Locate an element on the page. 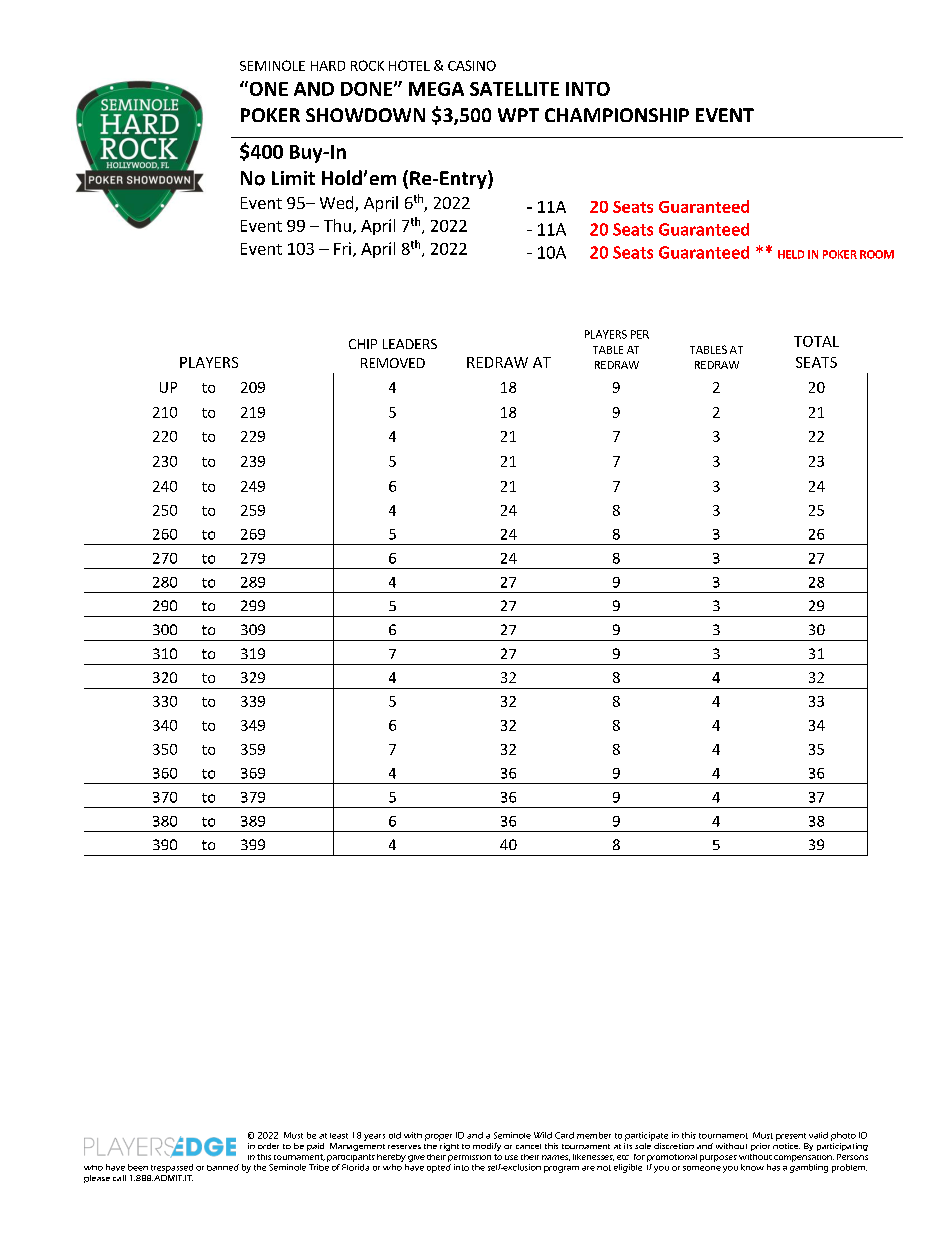 This document has width=952, height=1233. Wild is located at coordinates (543, 1135).
